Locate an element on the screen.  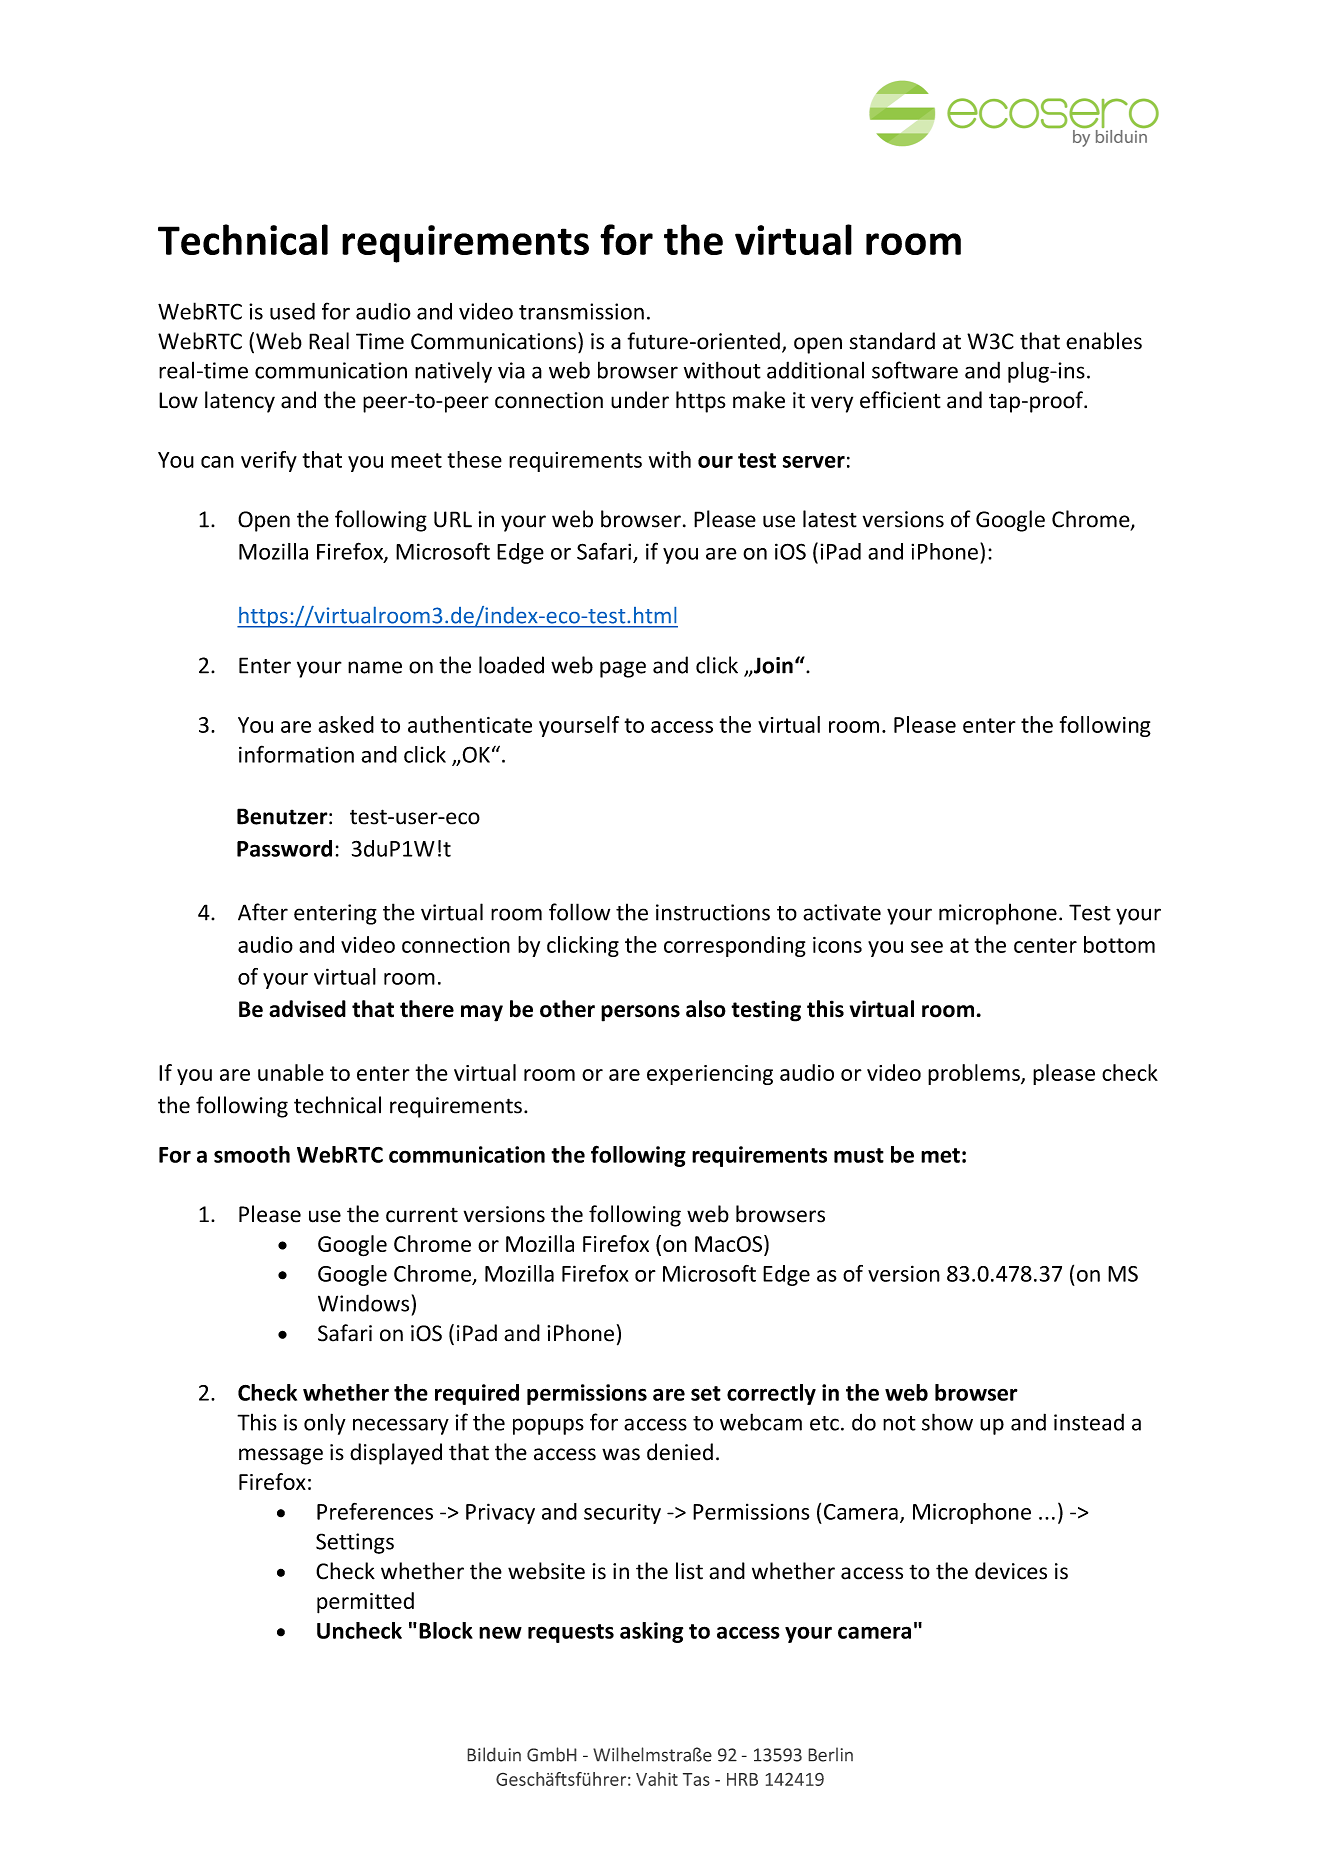
under is located at coordinates (640, 400).
